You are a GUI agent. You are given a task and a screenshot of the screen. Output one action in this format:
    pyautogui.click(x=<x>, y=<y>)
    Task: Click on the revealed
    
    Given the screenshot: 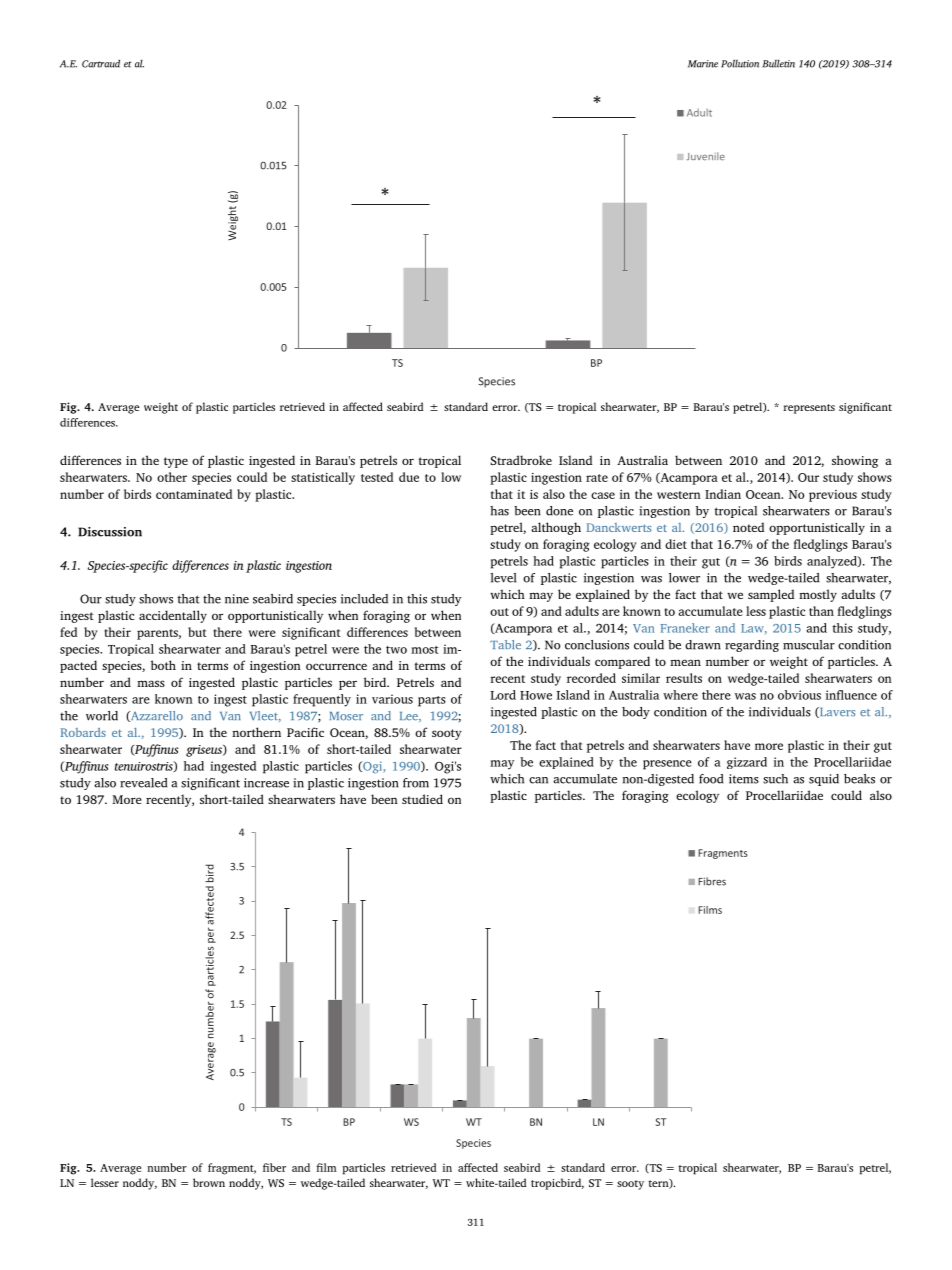 What is the action you would take?
    pyautogui.click(x=143, y=783)
